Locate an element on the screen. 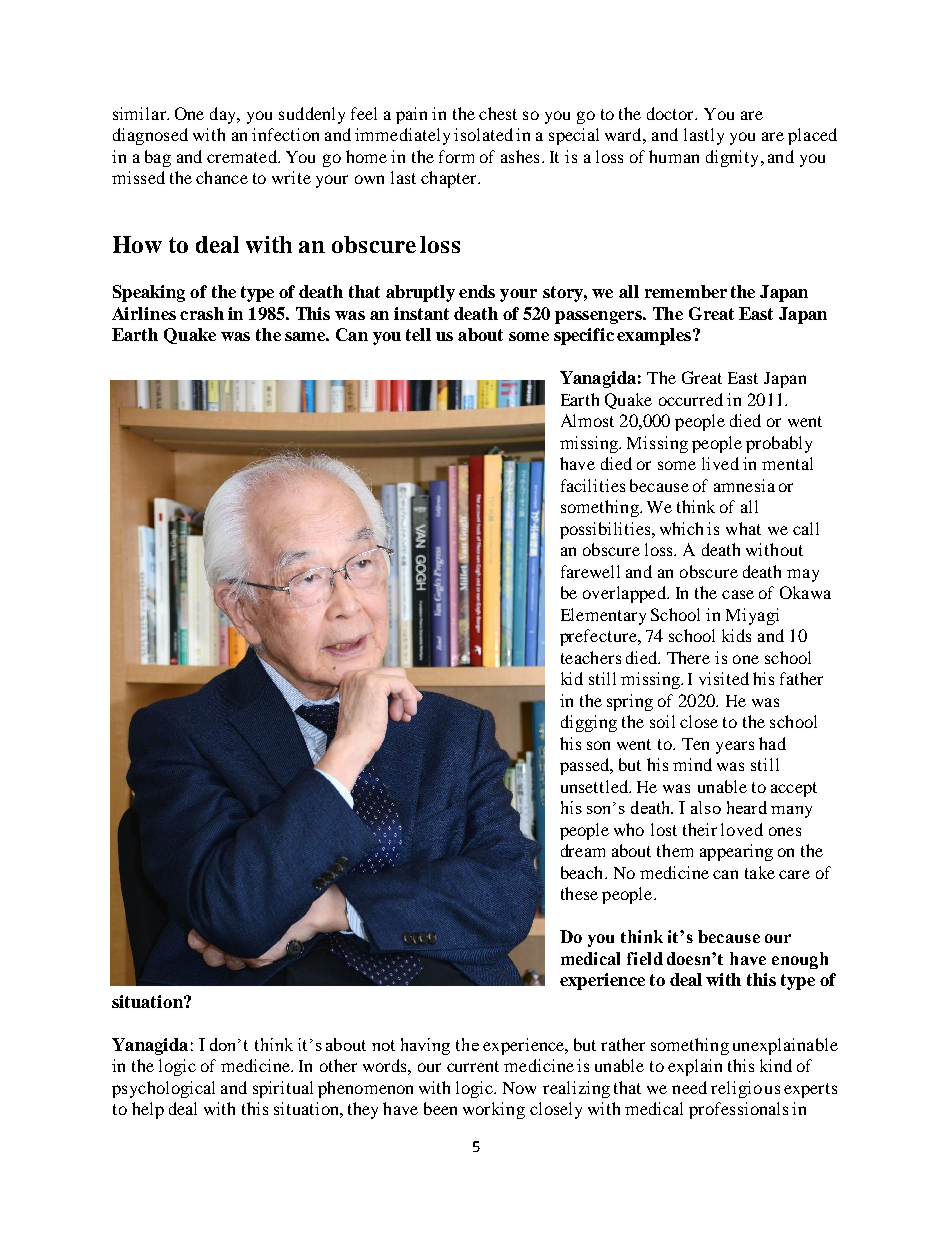 Image resolution: width=952 pixels, height=1233 pixels. dignity is located at coordinates (732, 158).
